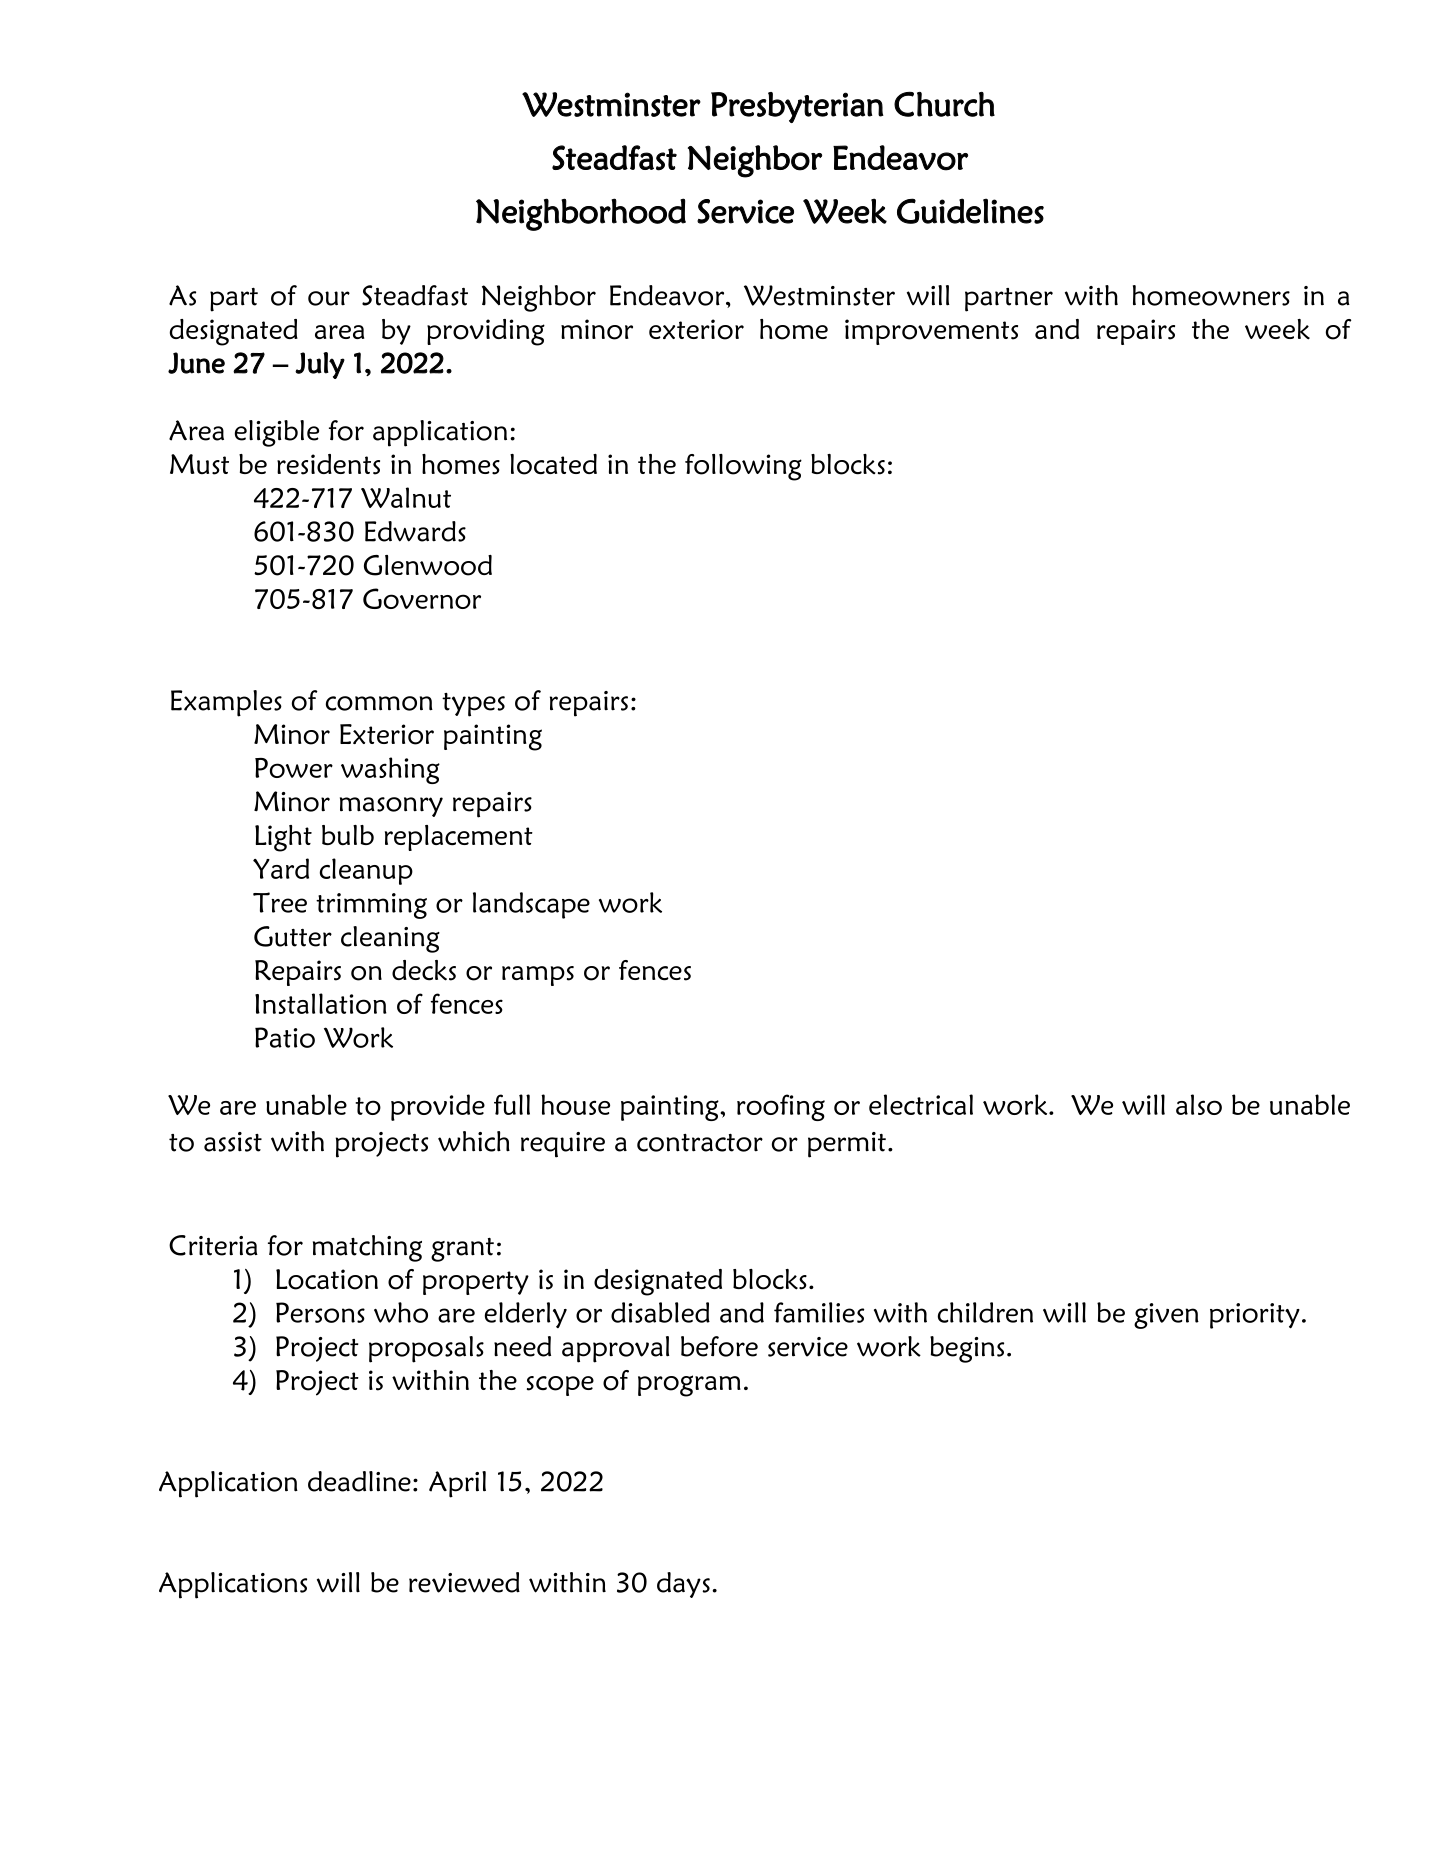 This screenshot has height=1857, width=1435. What do you see at coordinates (797, 107) in the screenshot?
I see `Presbyterian` at bounding box center [797, 107].
